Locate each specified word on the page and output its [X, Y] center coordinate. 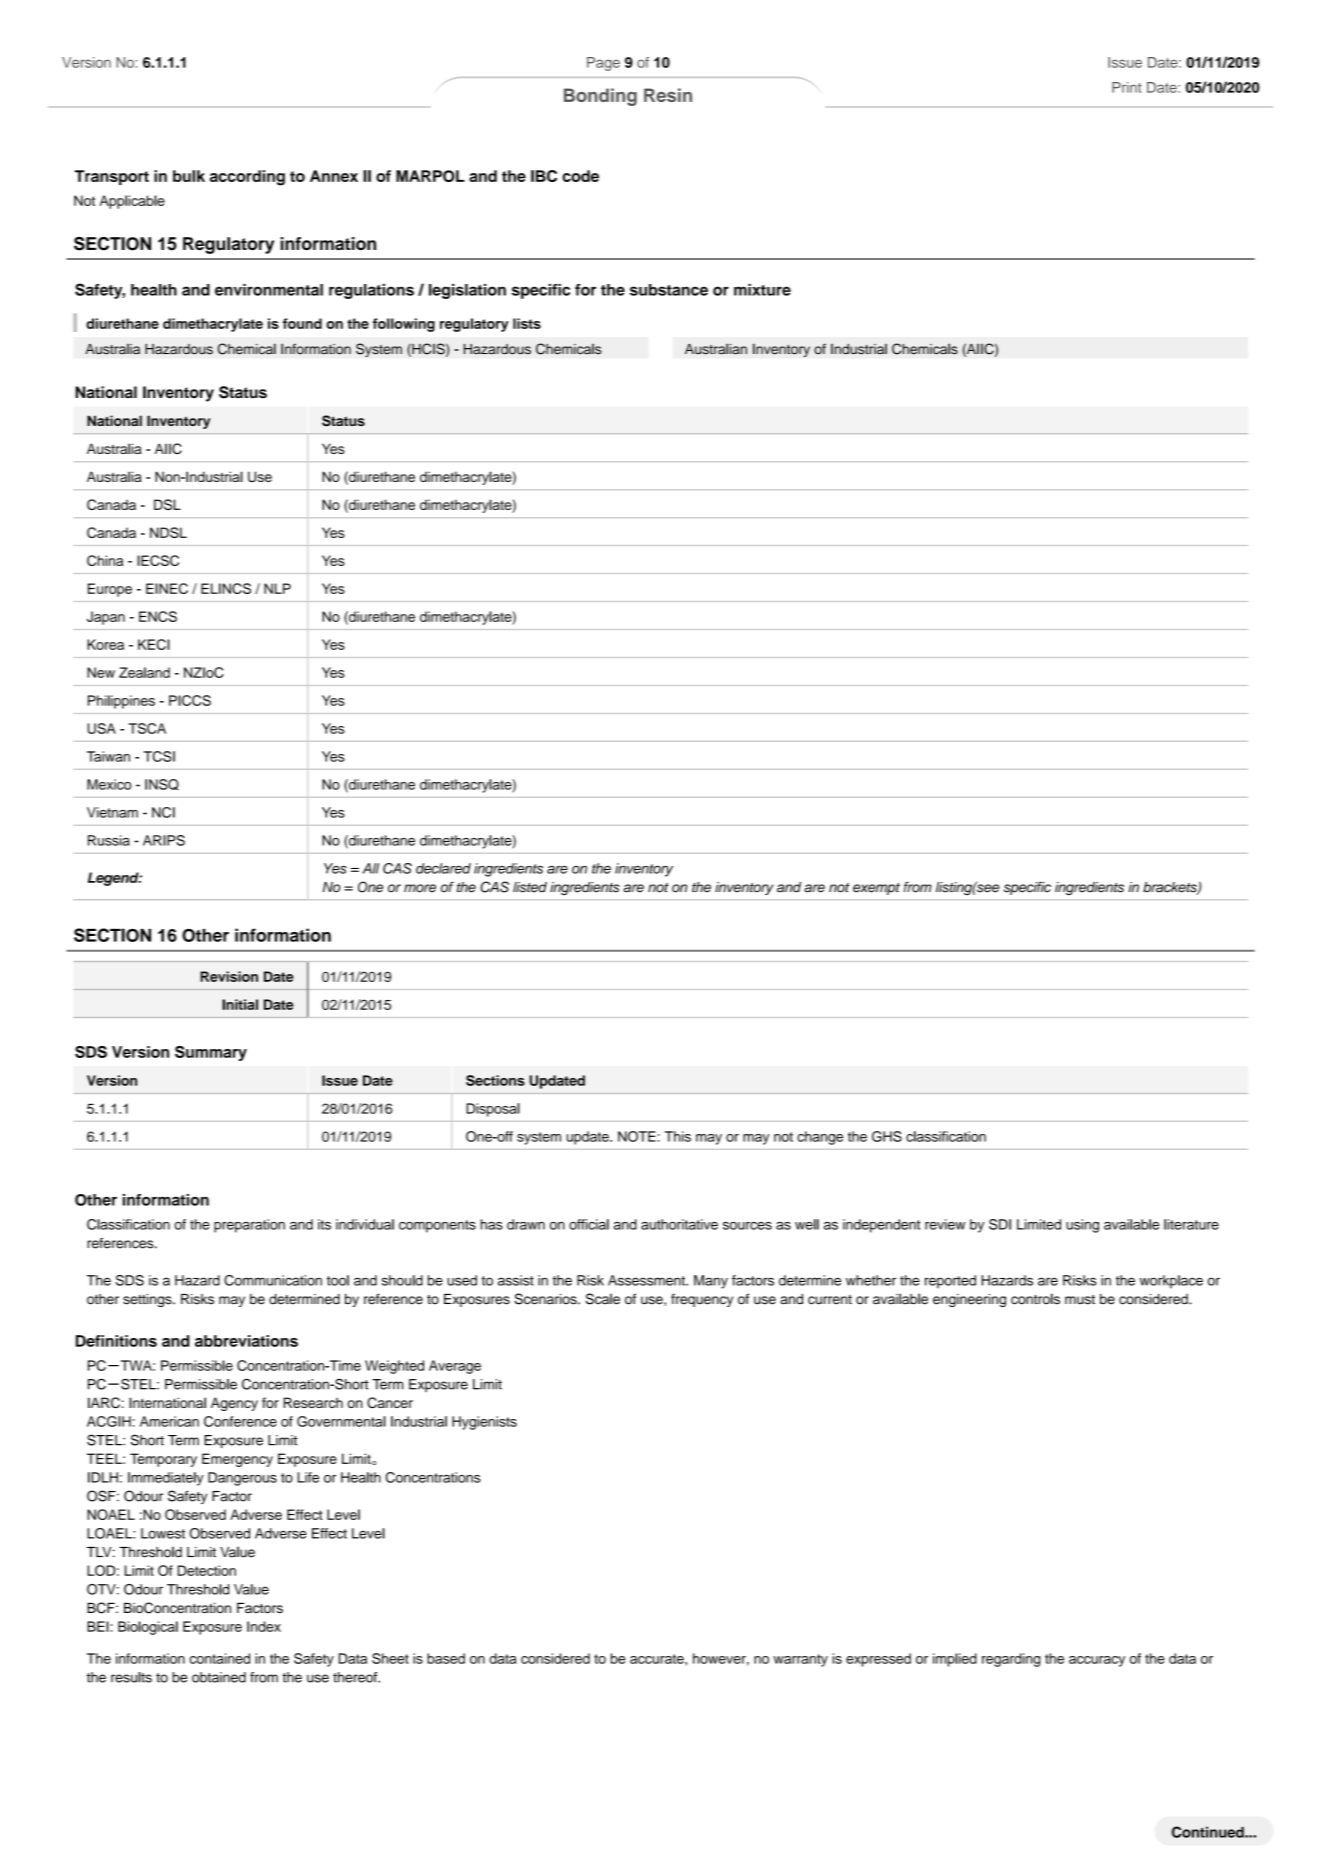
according [247, 178]
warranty [800, 1660]
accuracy [1097, 1661]
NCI [163, 812]
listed [530, 887]
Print [1127, 87]
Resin [668, 95]
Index [264, 1626]
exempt [876, 889]
